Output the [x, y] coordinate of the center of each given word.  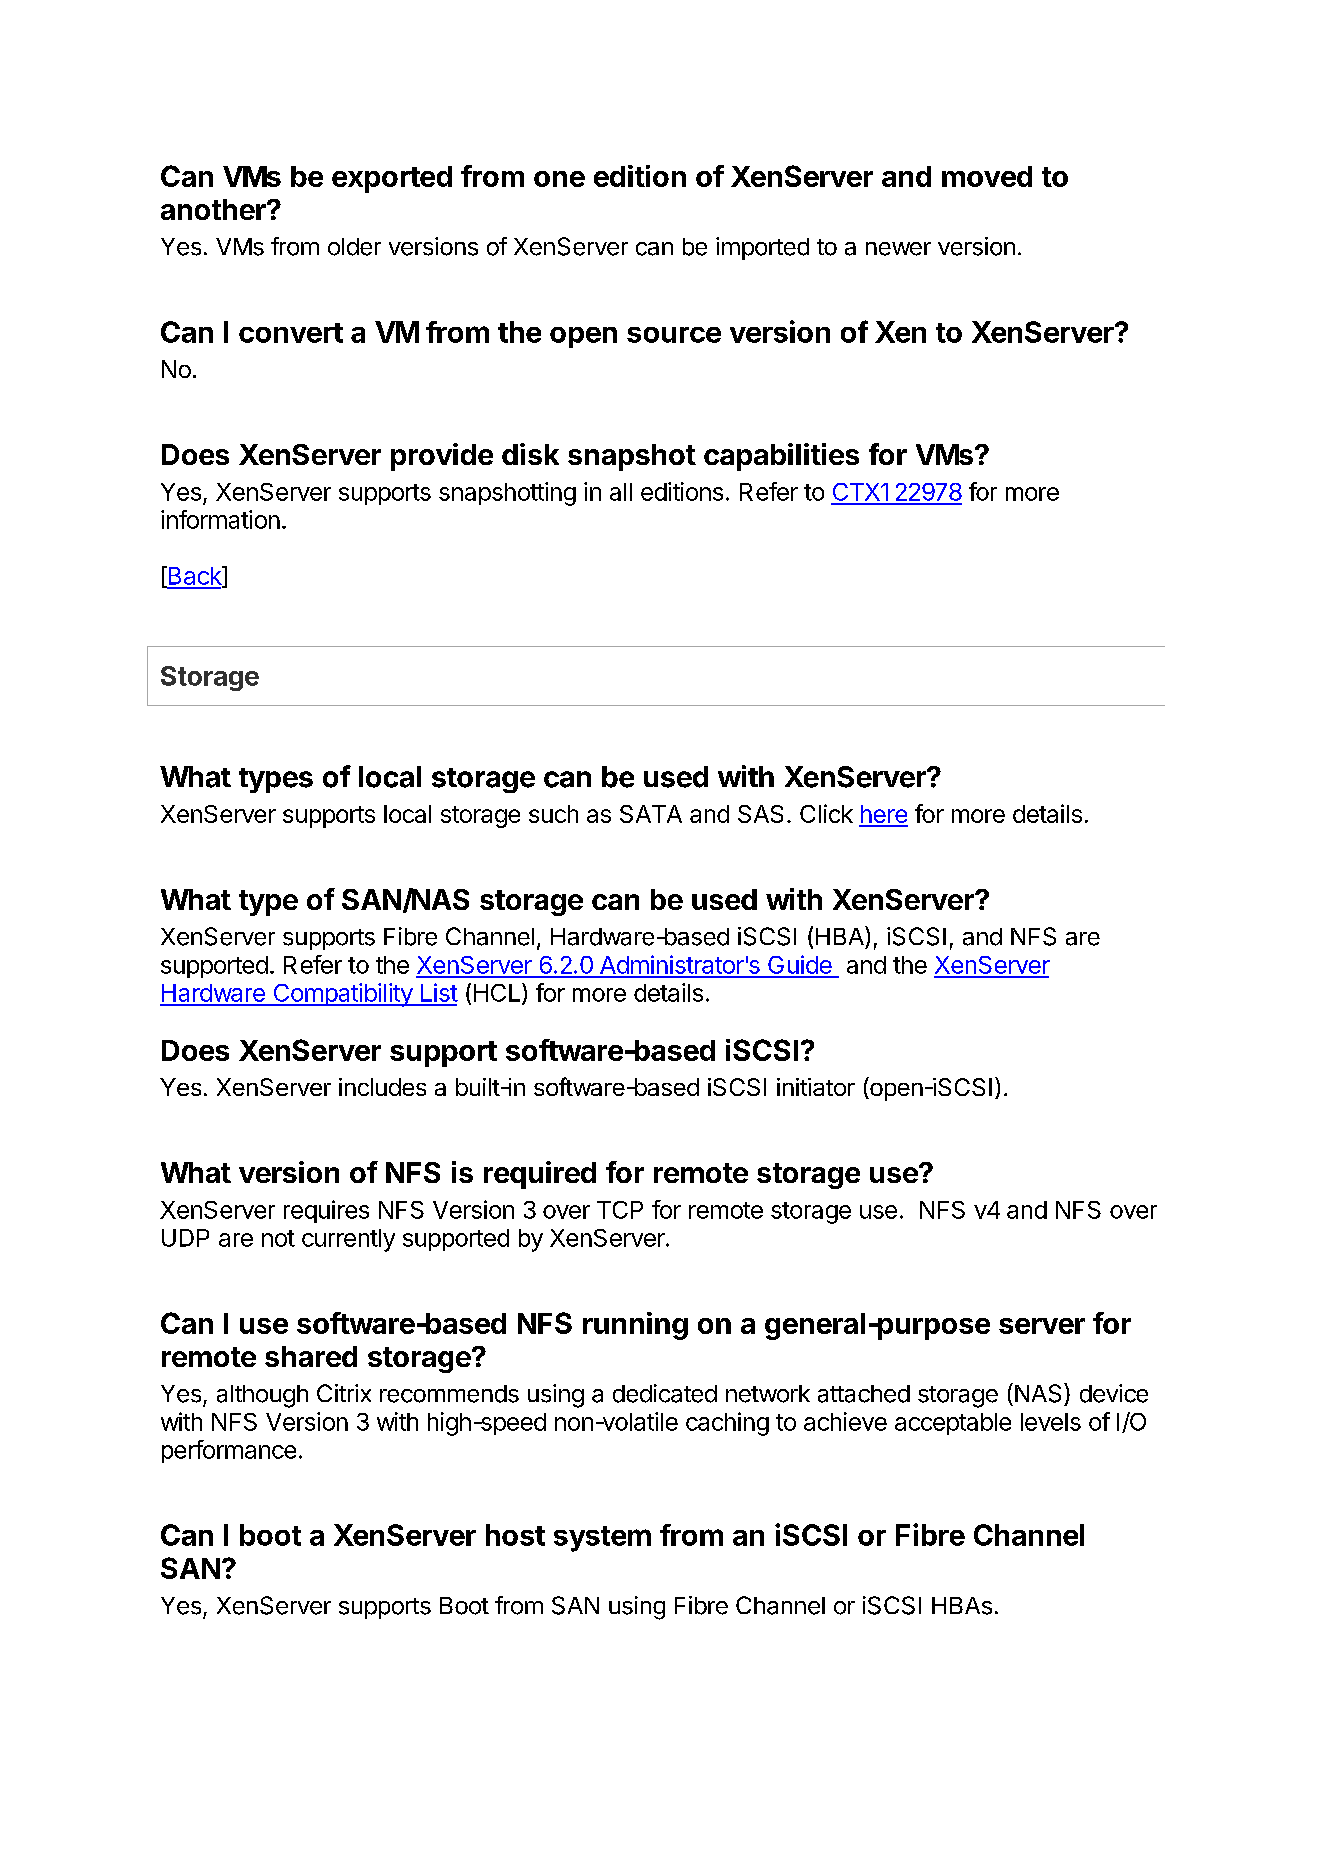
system [602, 1539]
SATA [651, 814]
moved [987, 176]
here [883, 815]
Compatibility [342, 995]
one [559, 179]
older [354, 247]
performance [229, 1451]
